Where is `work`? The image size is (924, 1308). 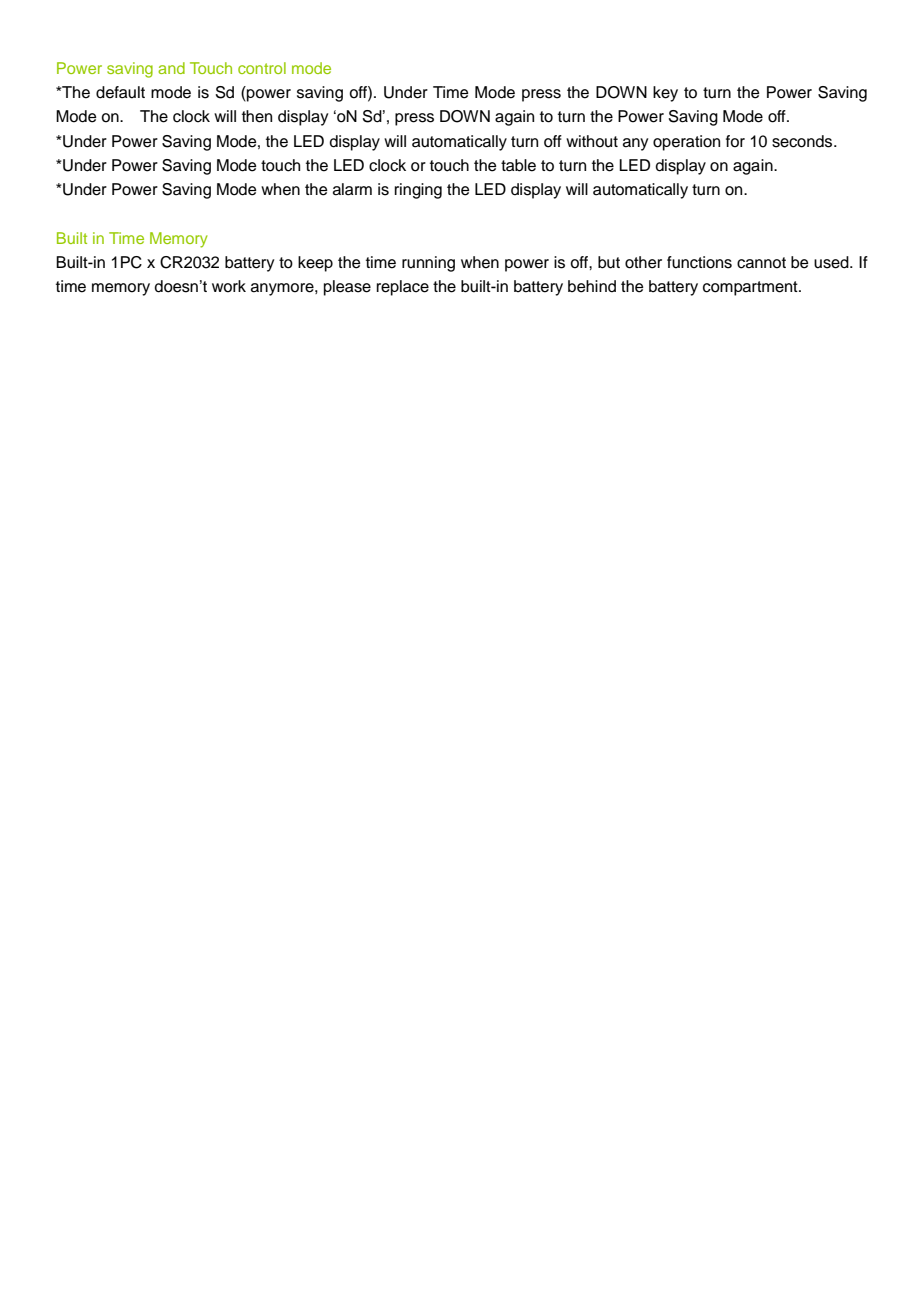
work is located at coordinates (229, 286).
